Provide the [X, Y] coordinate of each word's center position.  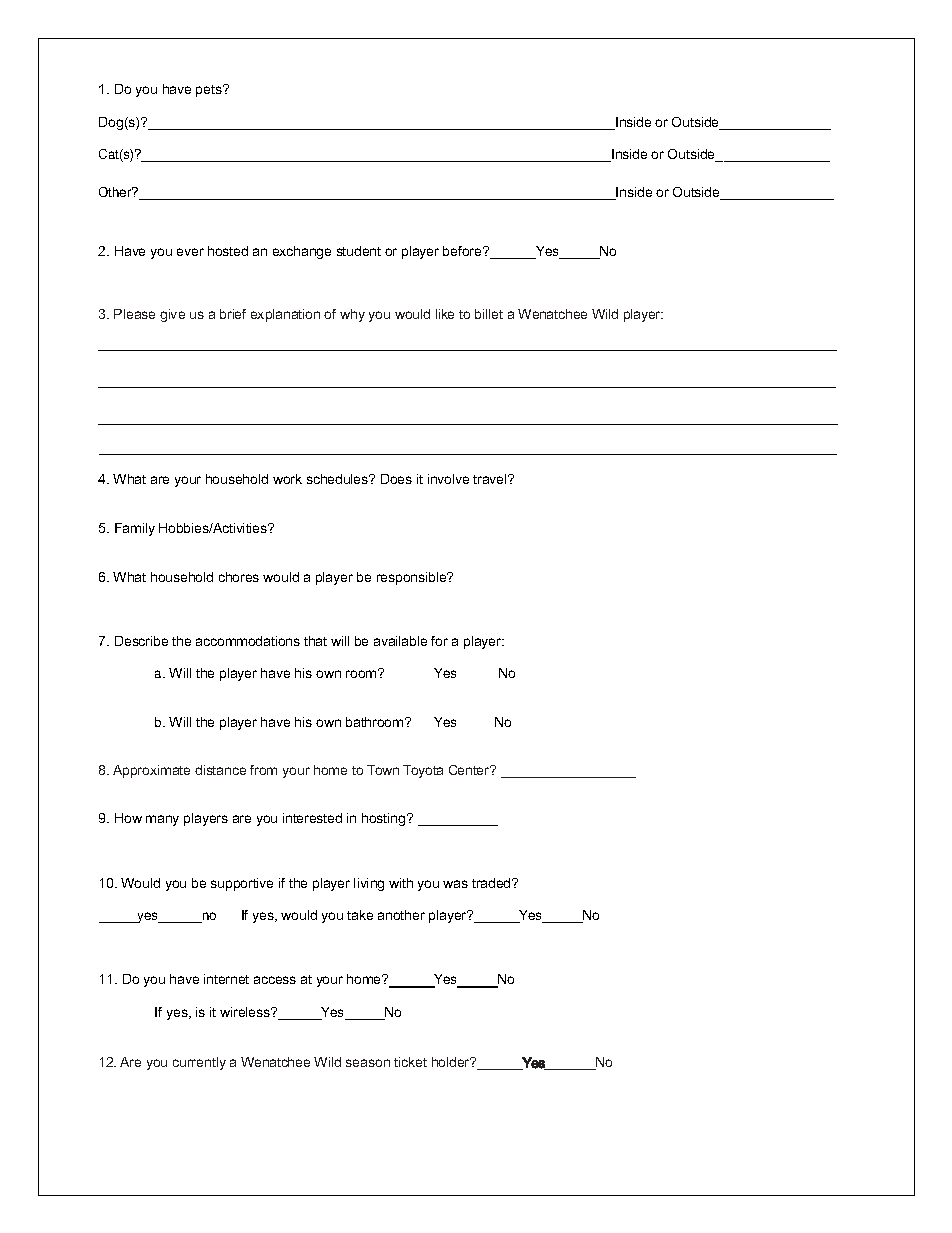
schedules [339, 479]
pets [210, 91]
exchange [302, 252]
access [275, 980]
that [315, 641]
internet [226, 979]
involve [448, 479]
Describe [141, 641]
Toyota [423, 771]
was [455, 884]
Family [135, 529]
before [463, 251]
